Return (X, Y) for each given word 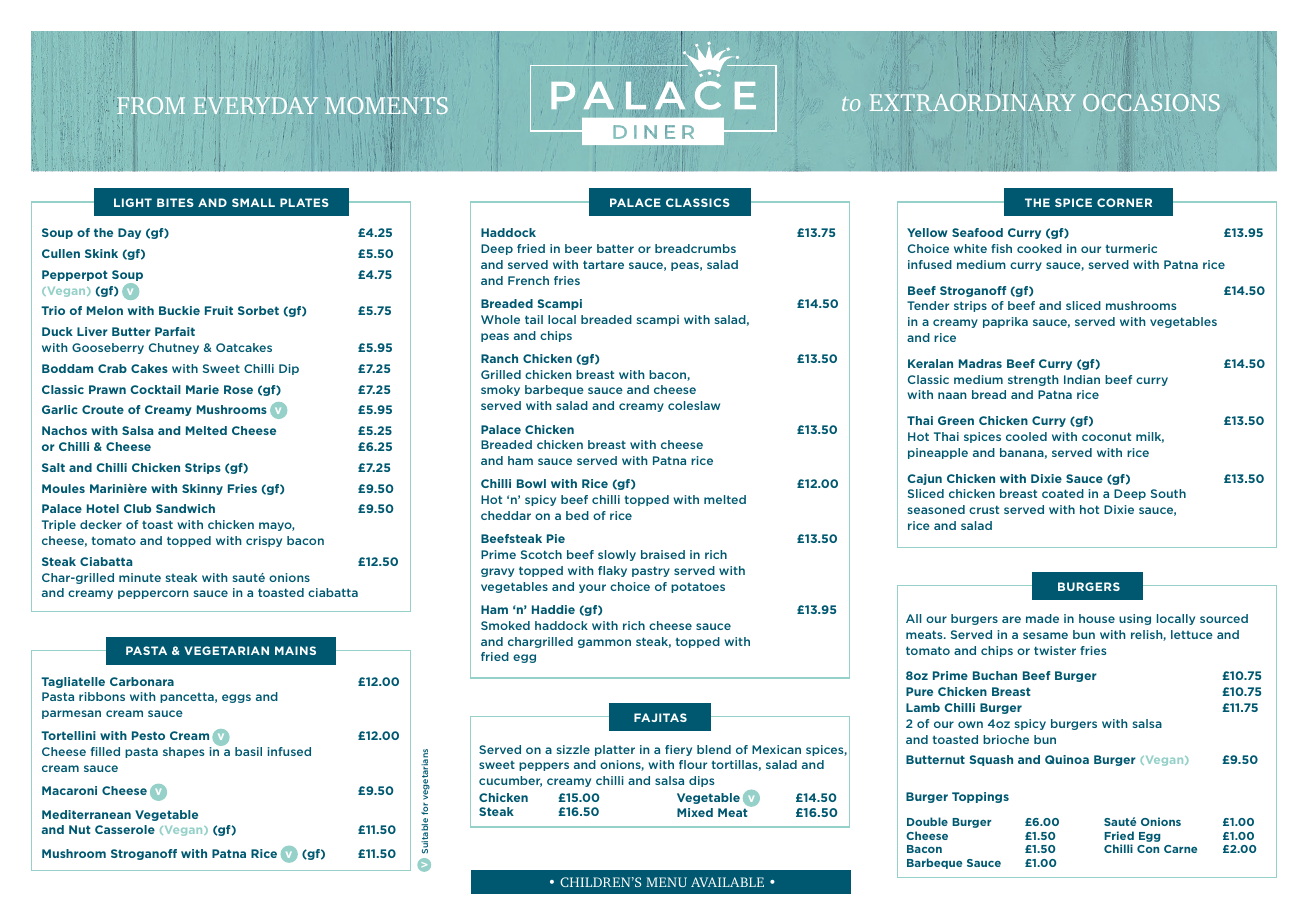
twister (1055, 650)
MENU (666, 882)
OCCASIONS (1151, 102)
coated (1063, 493)
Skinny (202, 489)
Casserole (125, 829)
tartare (603, 264)
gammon (604, 643)
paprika (1005, 322)
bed (577, 515)
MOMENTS (386, 107)
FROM (151, 105)
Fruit (219, 310)
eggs (236, 698)
